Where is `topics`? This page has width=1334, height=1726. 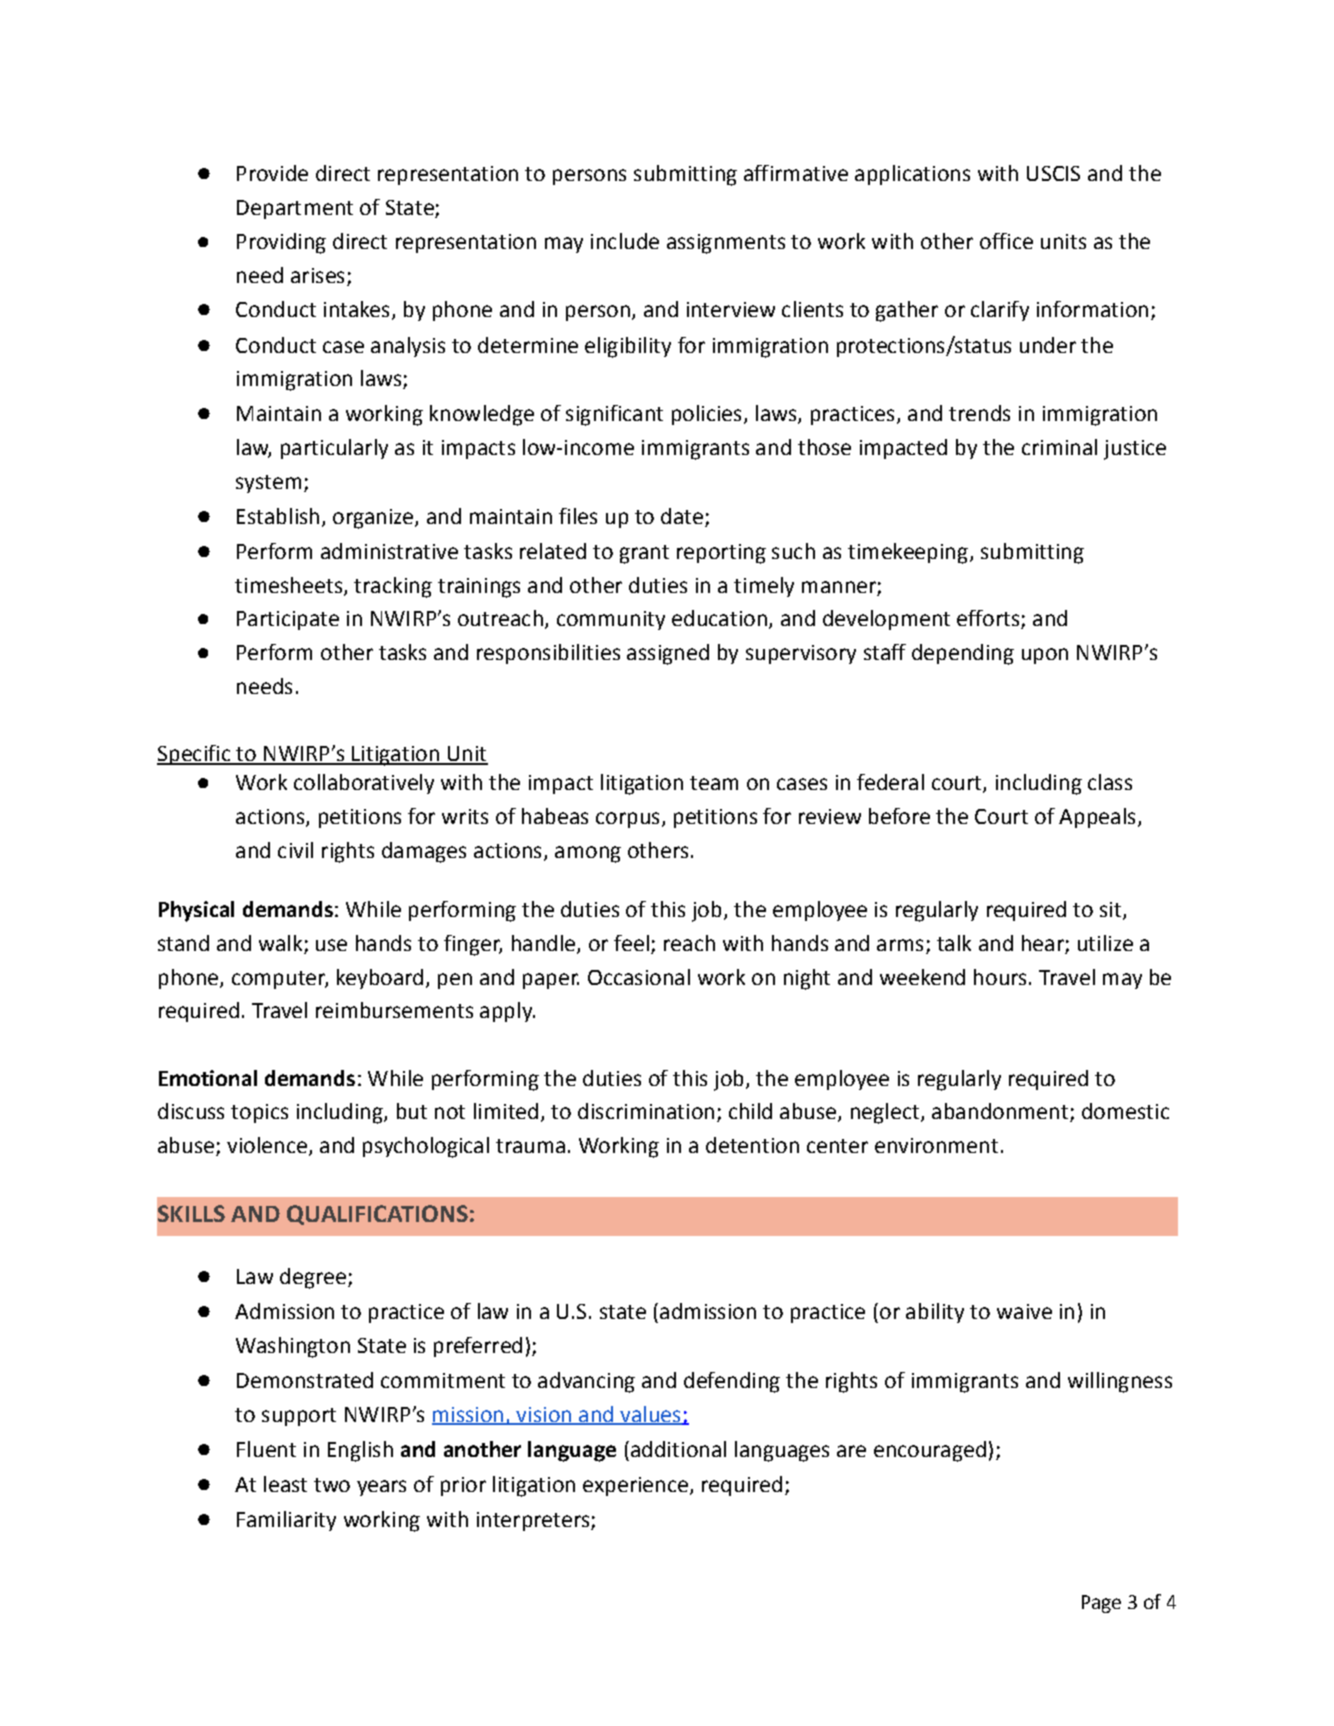
topics is located at coordinates (259, 1113).
